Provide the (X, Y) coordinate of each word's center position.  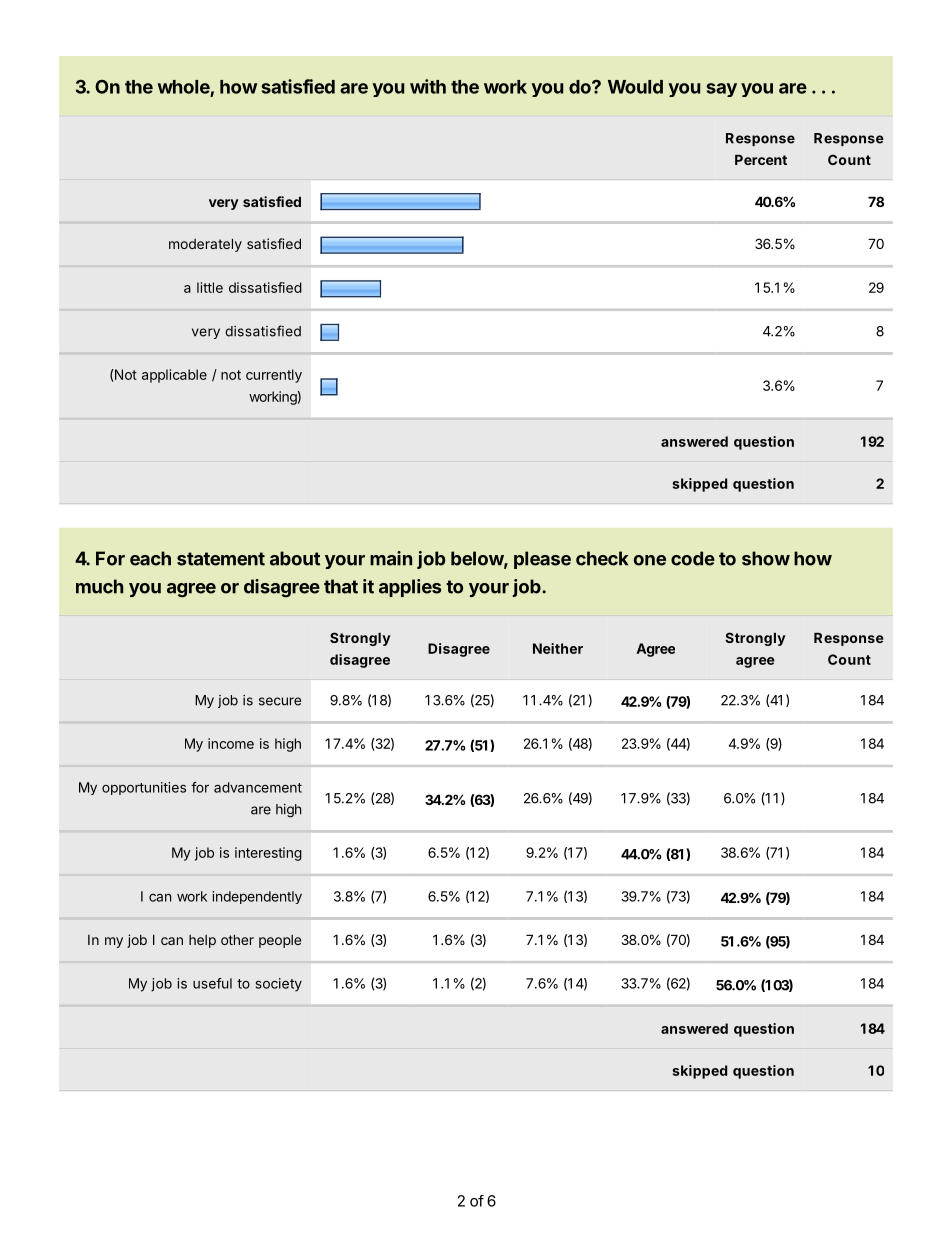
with (428, 86)
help (202, 941)
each (150, 558)
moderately (205, 245)
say (721, 90)
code (693, 558)
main (391, 558)
